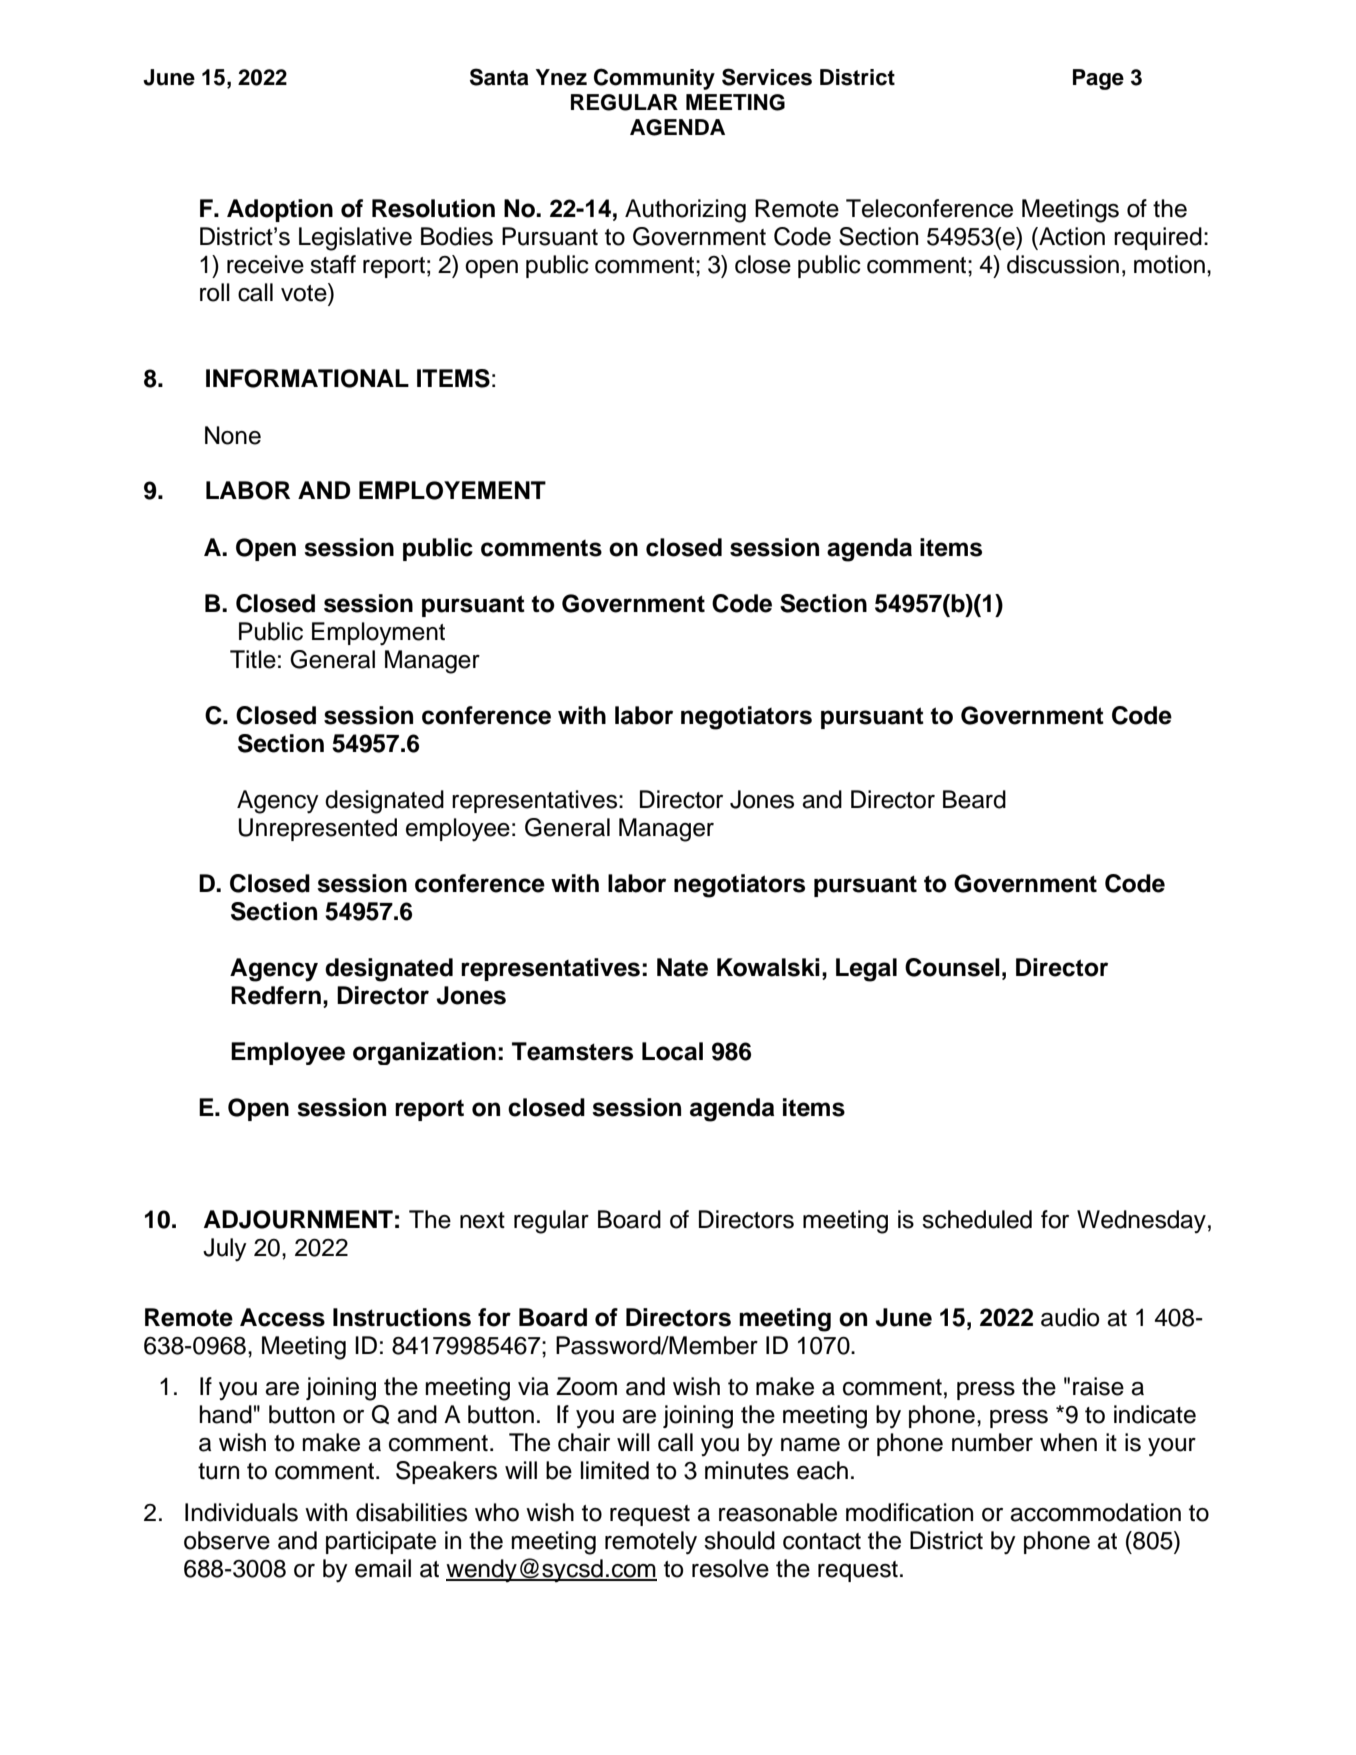 This screenshot has height=1755, width=1356. I want to click on should, so click(739, 1540).
